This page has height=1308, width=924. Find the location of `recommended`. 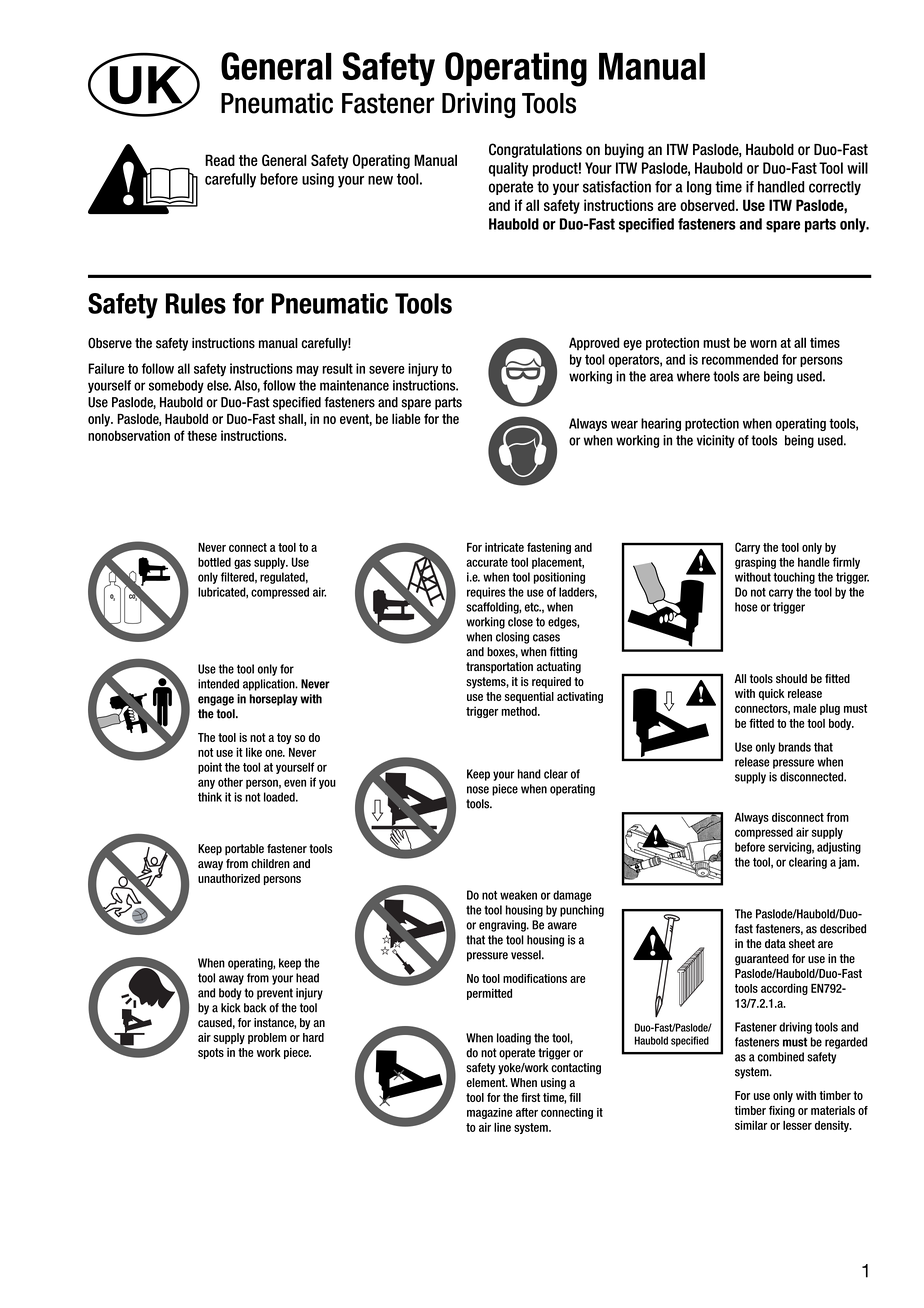

recommended is located at coordinates (740, 359).
